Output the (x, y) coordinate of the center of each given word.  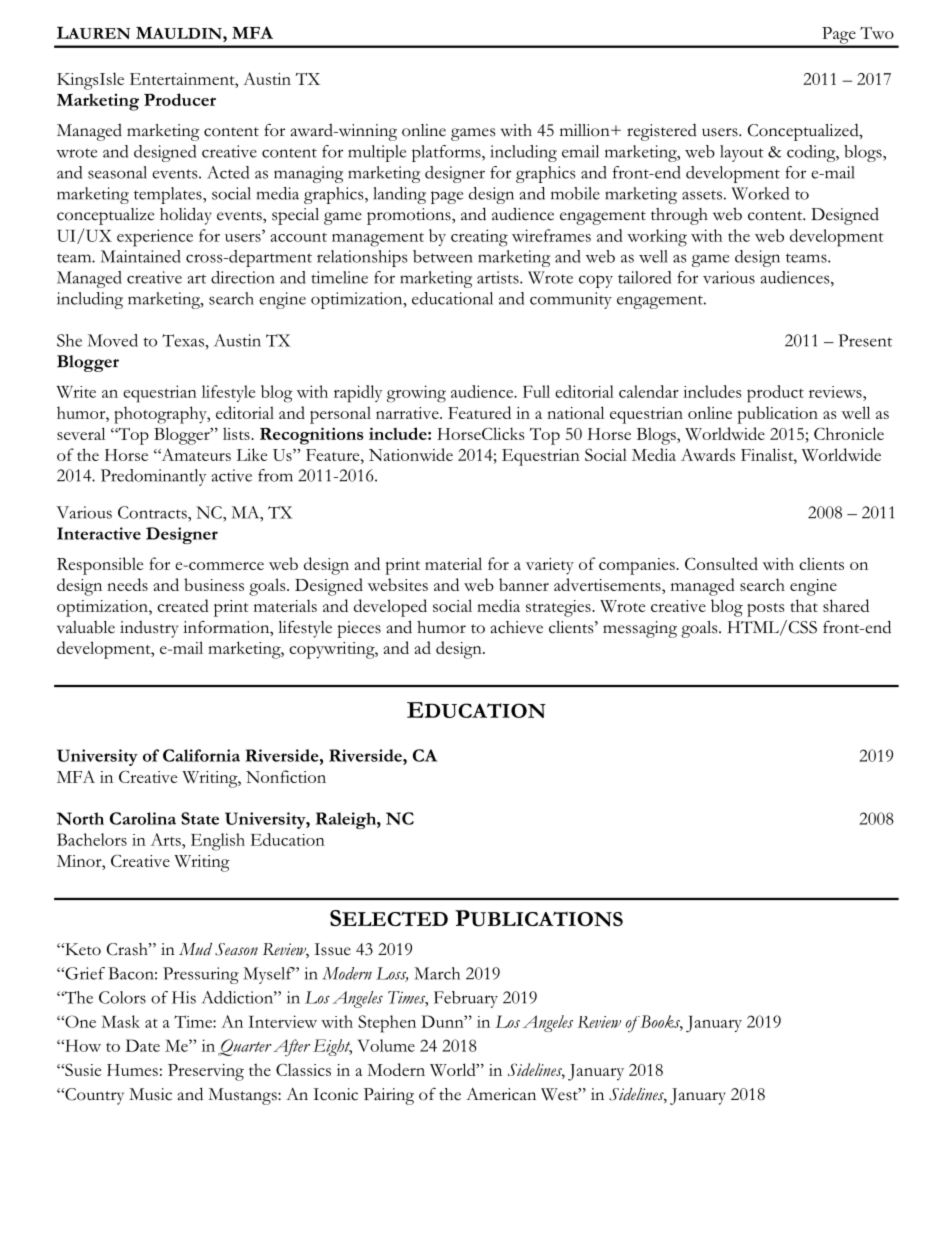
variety (550, 566)
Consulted (721, 563)
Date (142, 1045)
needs (127, 584)
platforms (447, 153)
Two (877, 33)
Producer (180, 99)
